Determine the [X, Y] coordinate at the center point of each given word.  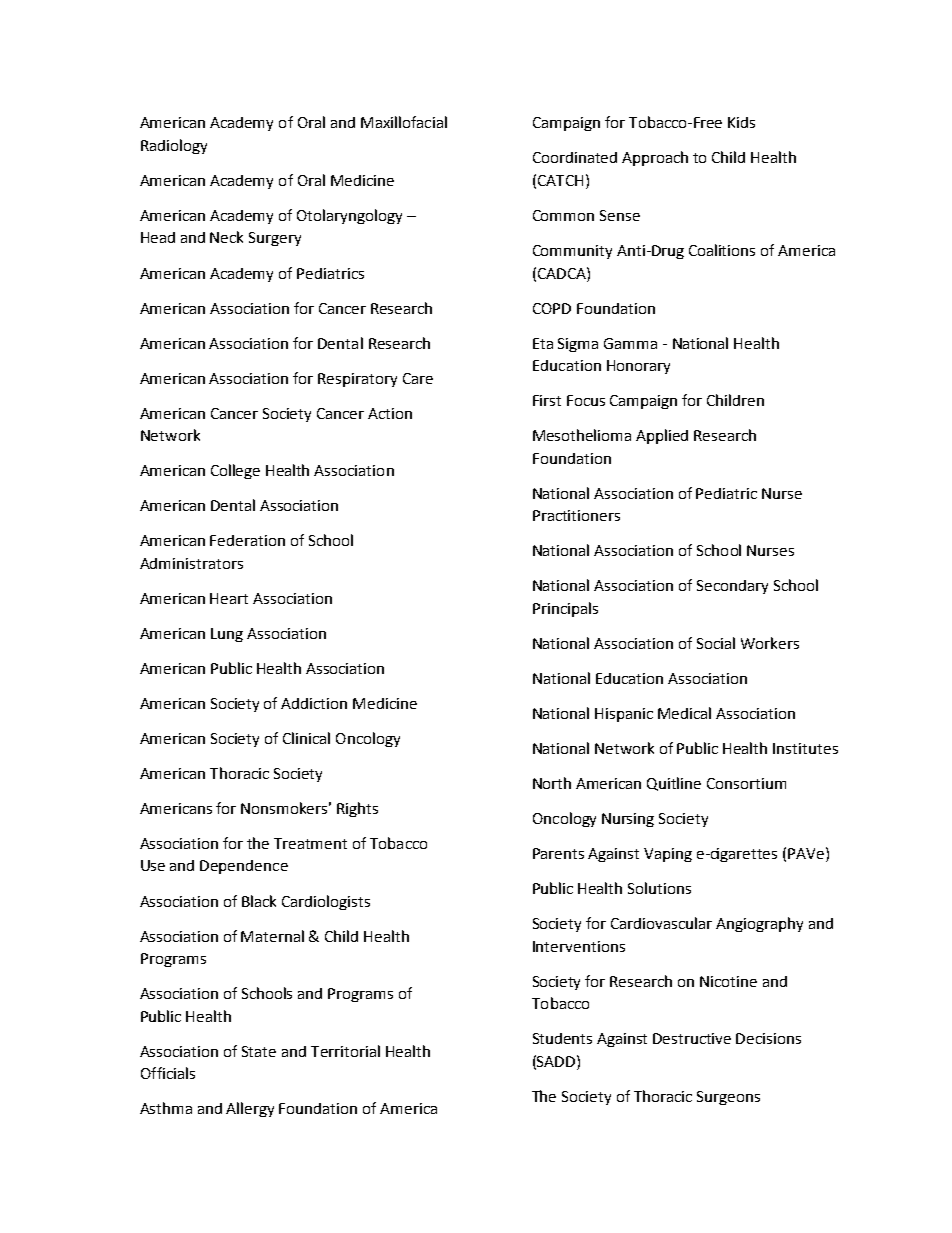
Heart [229, 598]
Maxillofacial [404, 122]
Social [716, 643]
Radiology [174, 146]
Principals [565, 609]
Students [562, 1038]
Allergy [250, 1109]
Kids [741, 122]
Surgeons [728, 1098]
